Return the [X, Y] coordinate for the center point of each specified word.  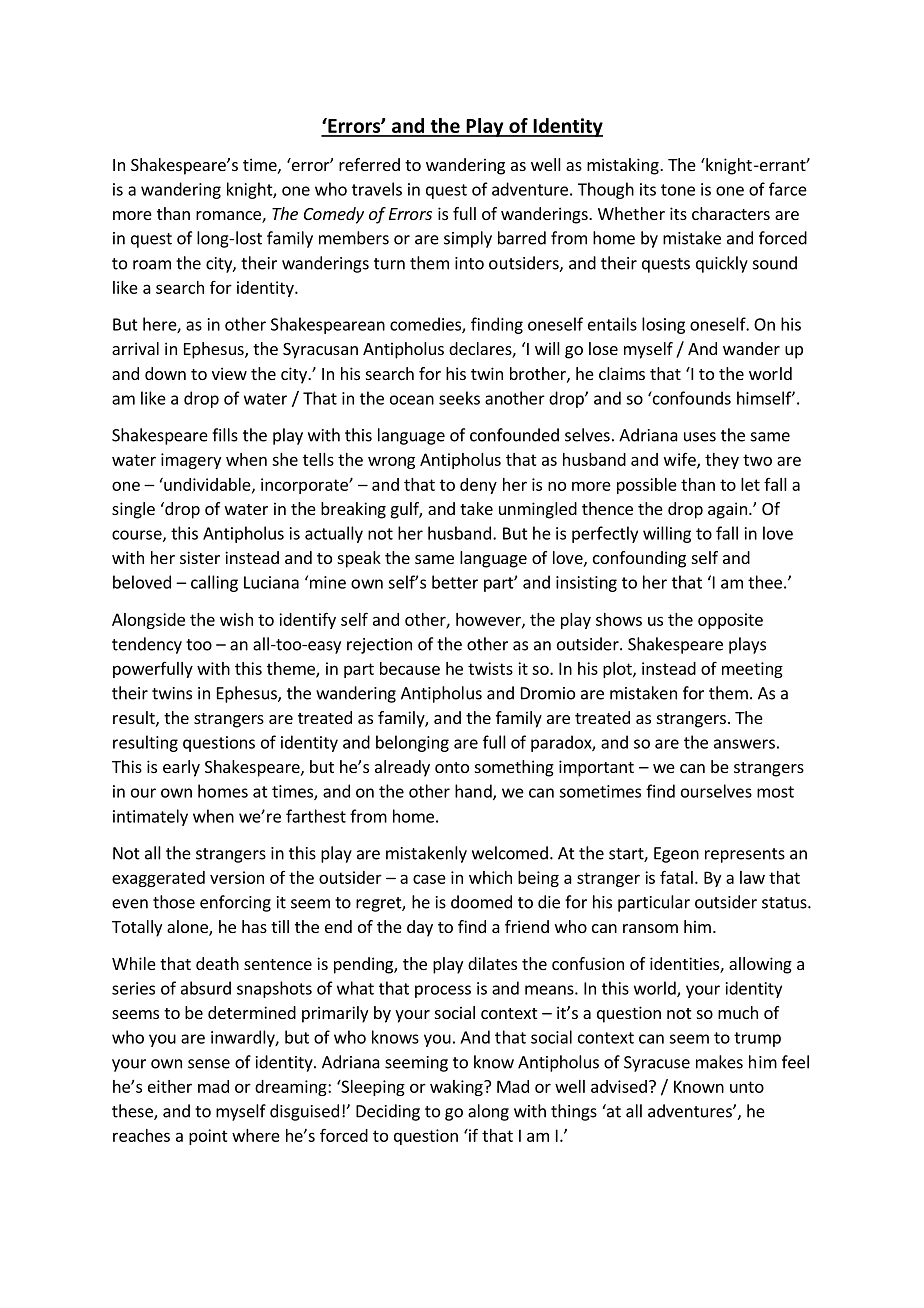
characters [731, 213]
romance [229, 217]
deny [478, 486]
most [775, 792]
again [727, 510]
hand [474, 792]
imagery [191, 461]
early [181, 768]
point [208, 1137]
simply [468, 239]
